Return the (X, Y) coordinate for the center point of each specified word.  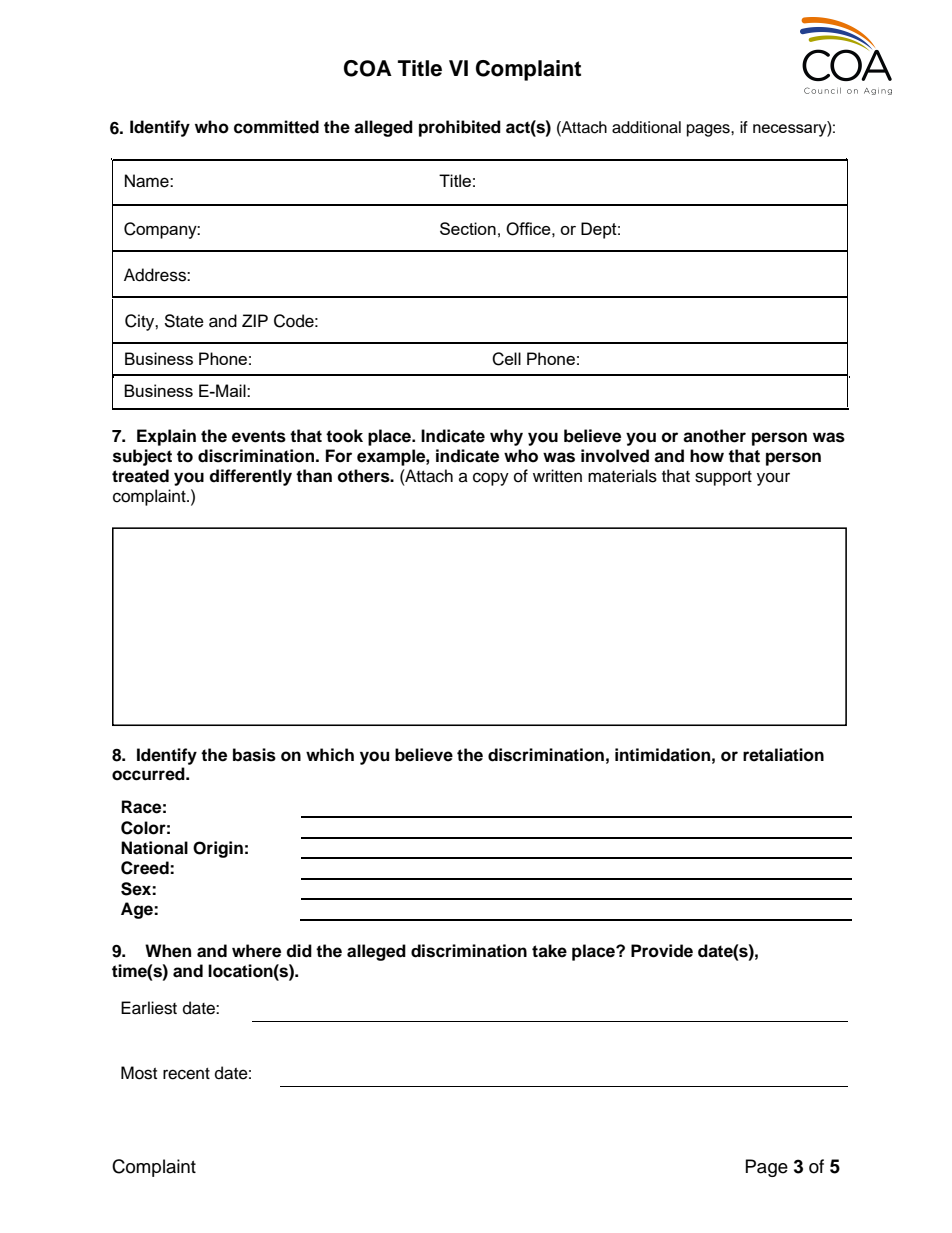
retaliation (783, 755)
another (714, 436)
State (184, 321)
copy (491, 479)
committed (276, 127)
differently (250, 477)
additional (646, 127)
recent (186, 1074)
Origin (218, 849)
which (330, 755)
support (723, 478)
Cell (506, 359)
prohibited (460, 128)
